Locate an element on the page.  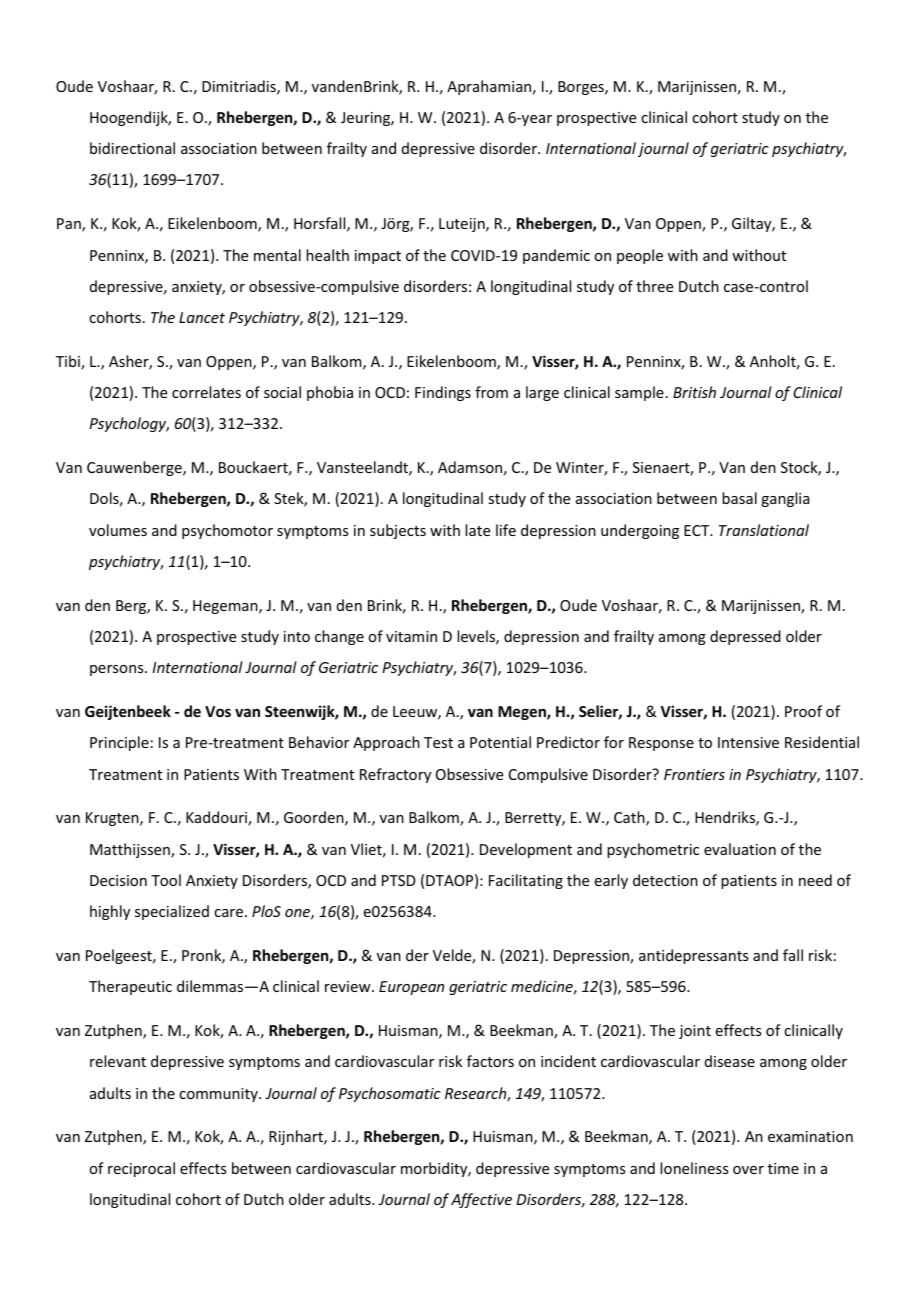
persons is located at coordinates (118, 670).
